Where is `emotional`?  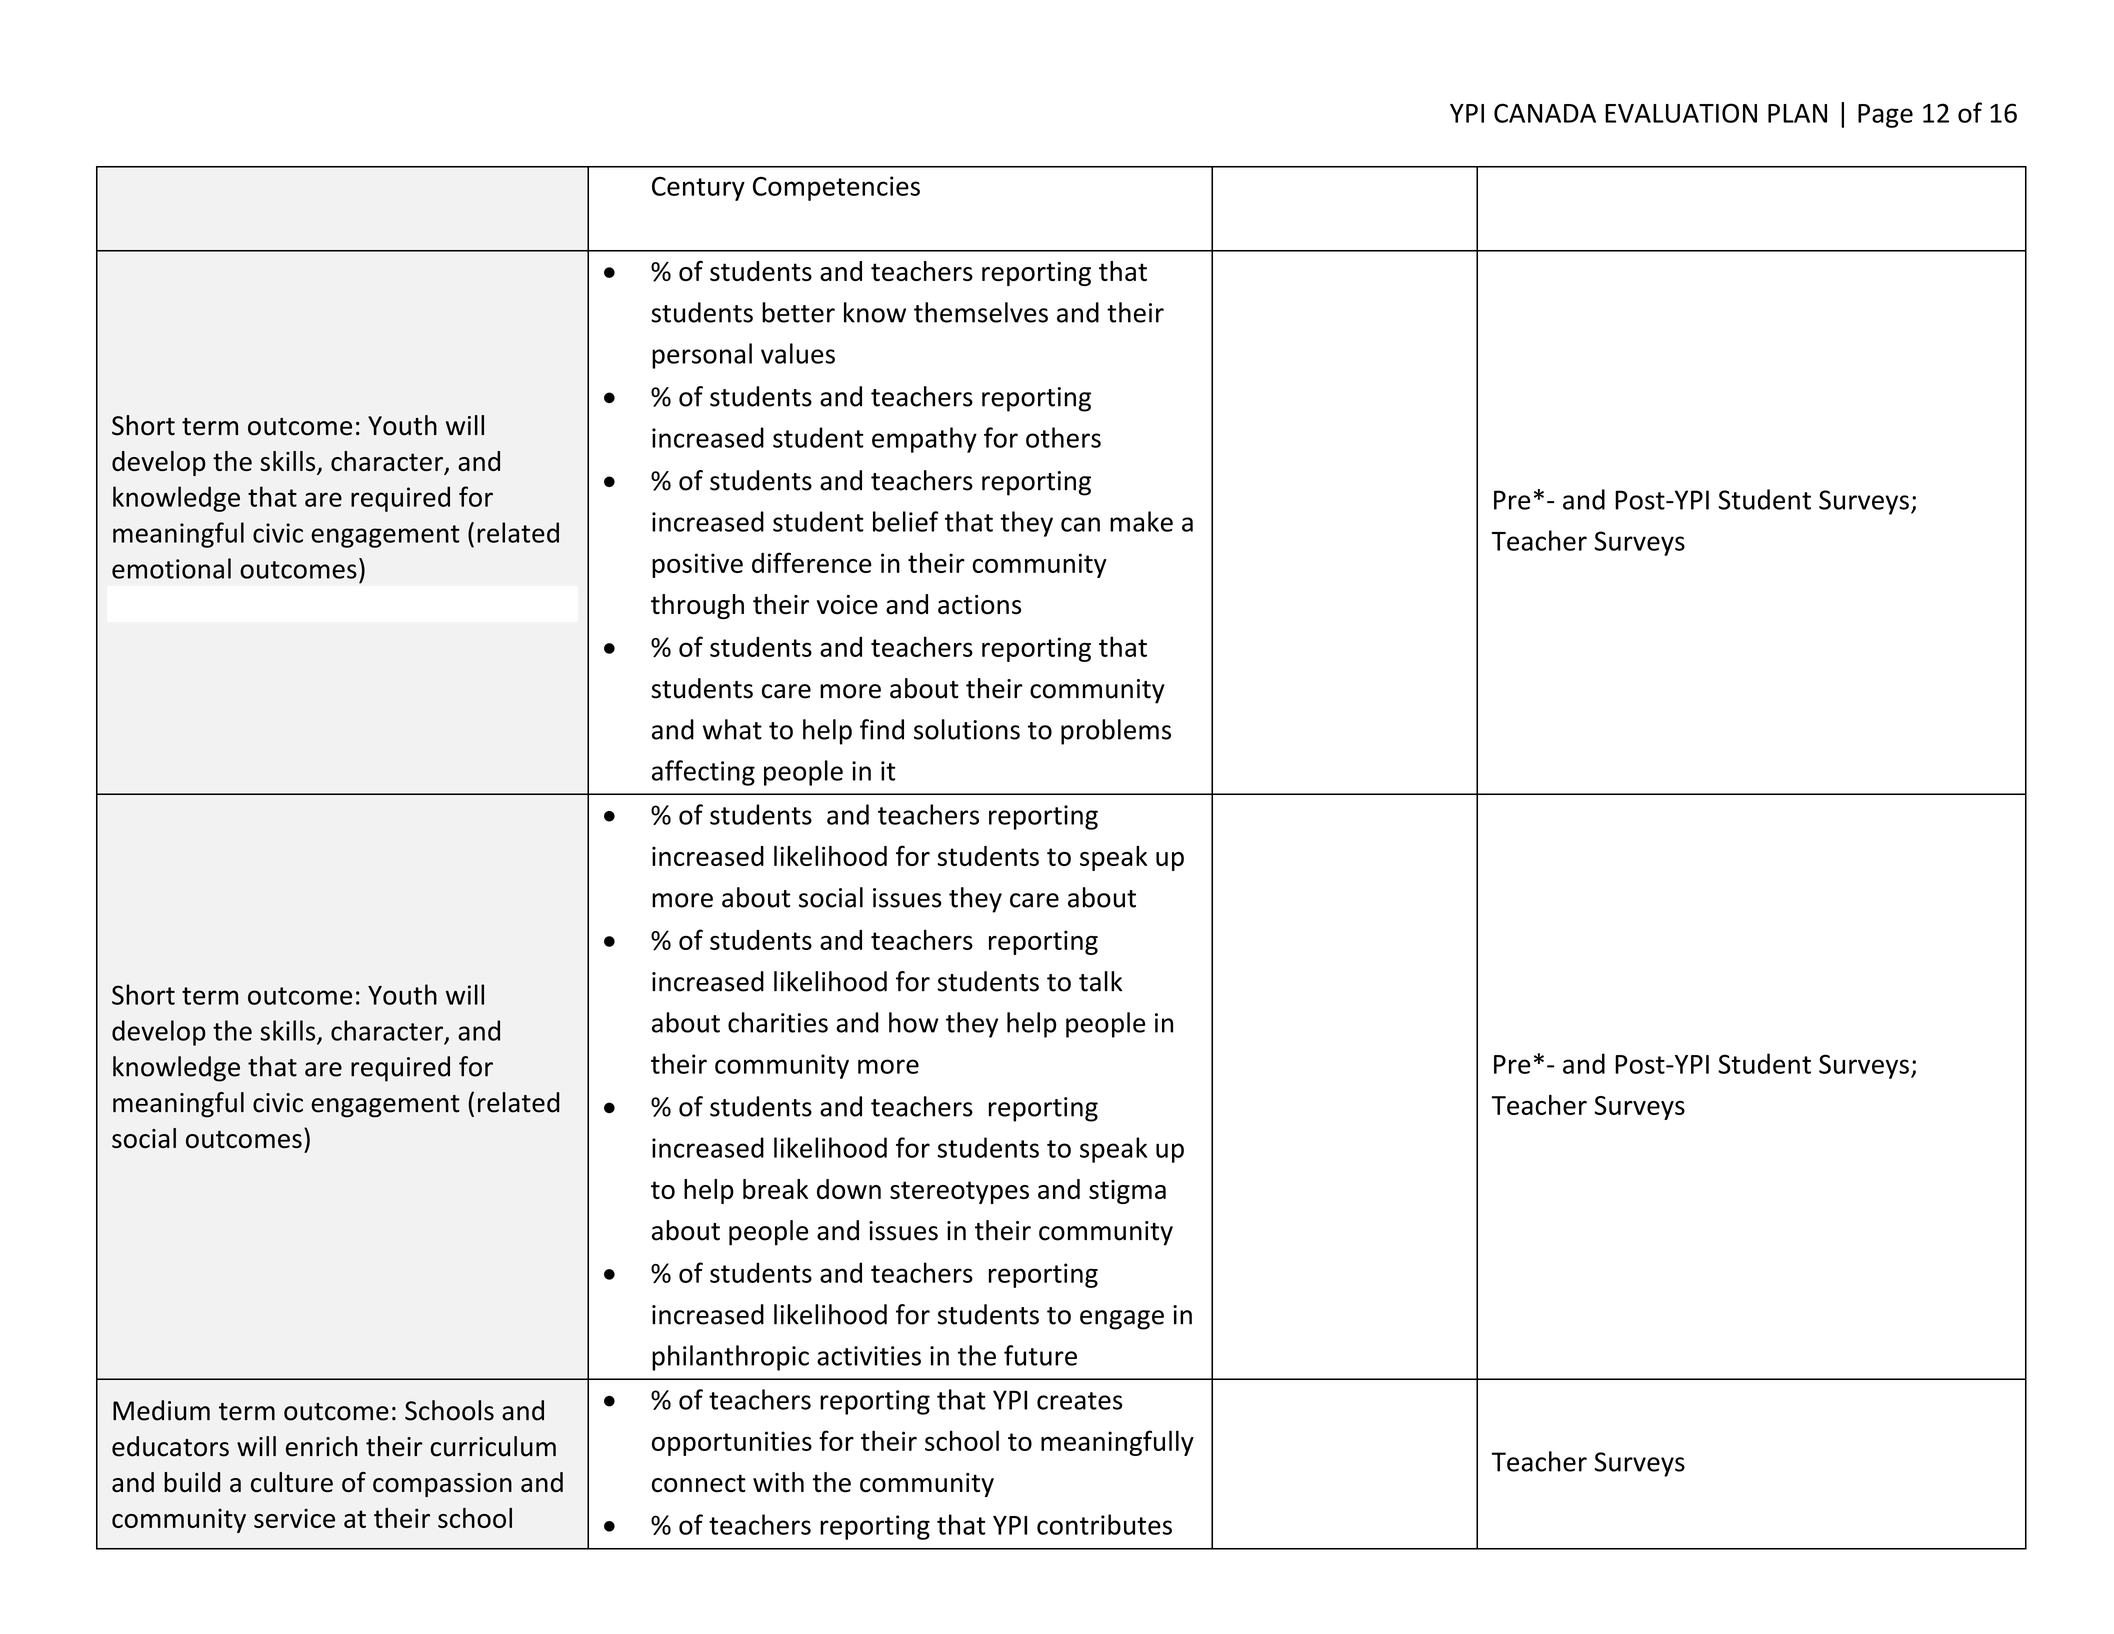 emotional is located at coordinates (171, 568).
